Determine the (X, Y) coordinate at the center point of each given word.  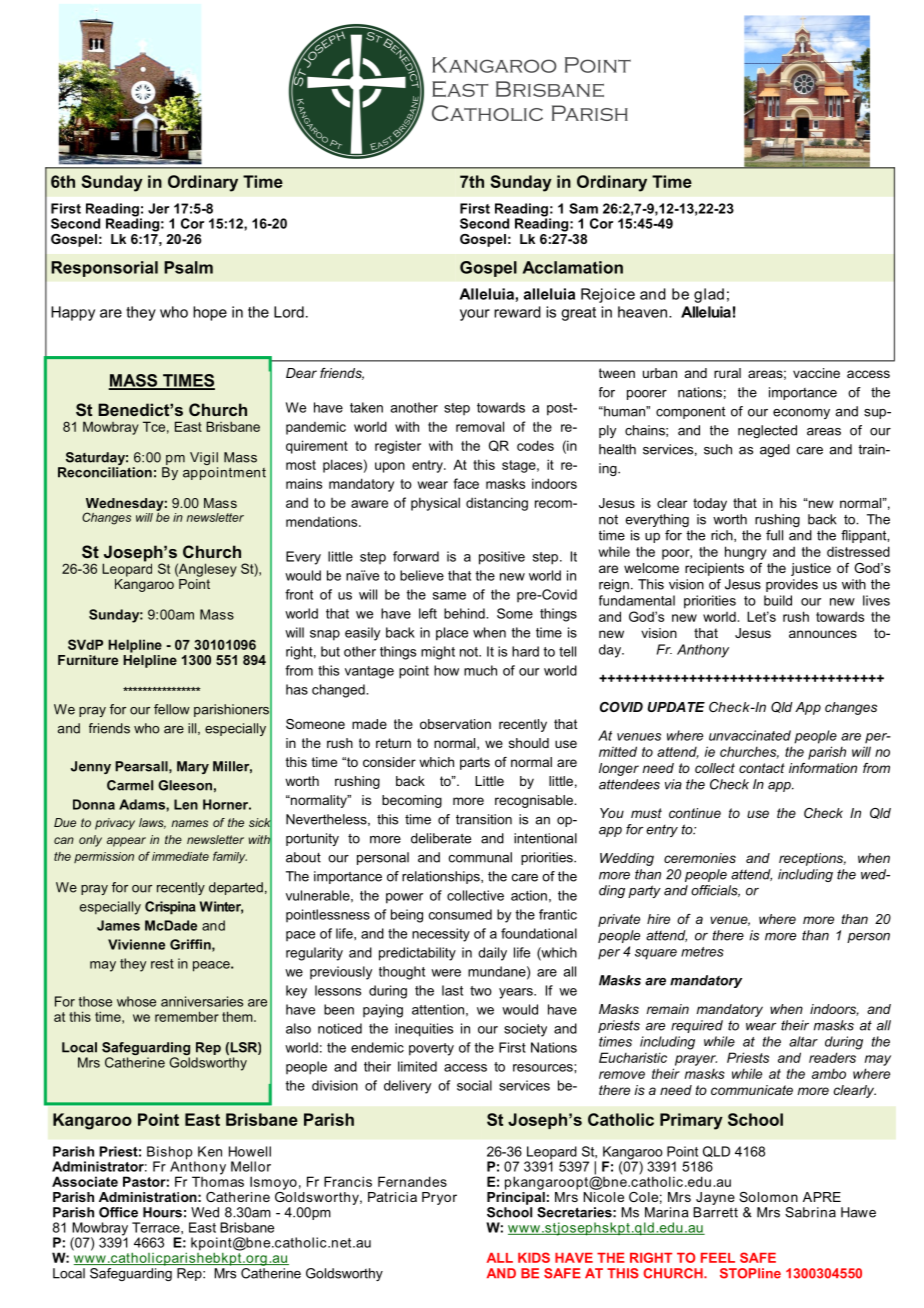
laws (152, 823)
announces (823, 634)
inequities (424, 1030)
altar (803, 1041)
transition (484, 819)
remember (187, 1016)
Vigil (204, 460)
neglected (767, 431)
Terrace (157, 1227)
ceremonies (700, 858)
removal (480, 426)
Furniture (88, 660)
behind (465, 613)
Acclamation (573, 267)
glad (709, 295)
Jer (158, 208)
